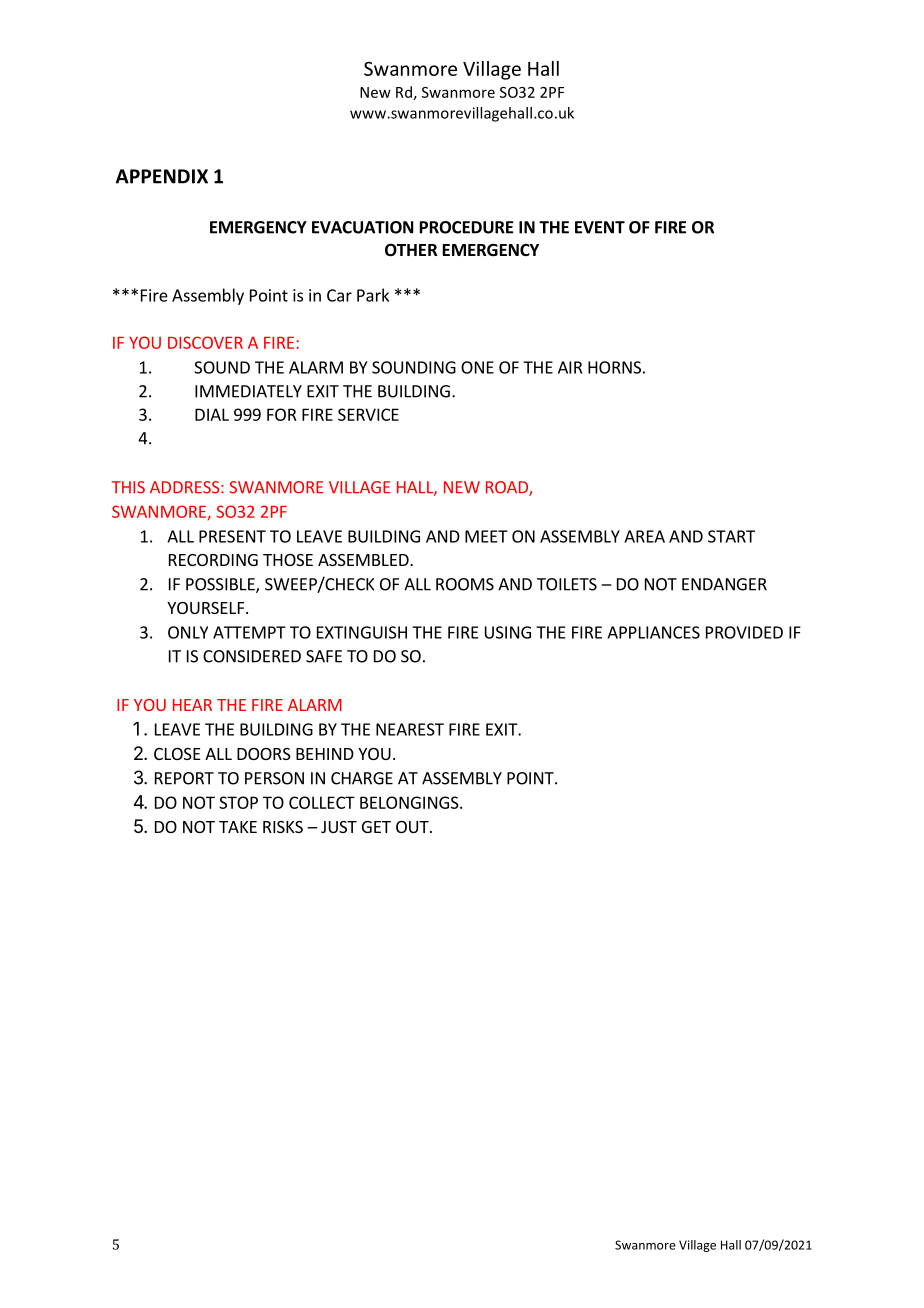 The image size is (924, 1308). Describe the element at coordinates (600, 227) in the document. I see `EVENT` at that location.
